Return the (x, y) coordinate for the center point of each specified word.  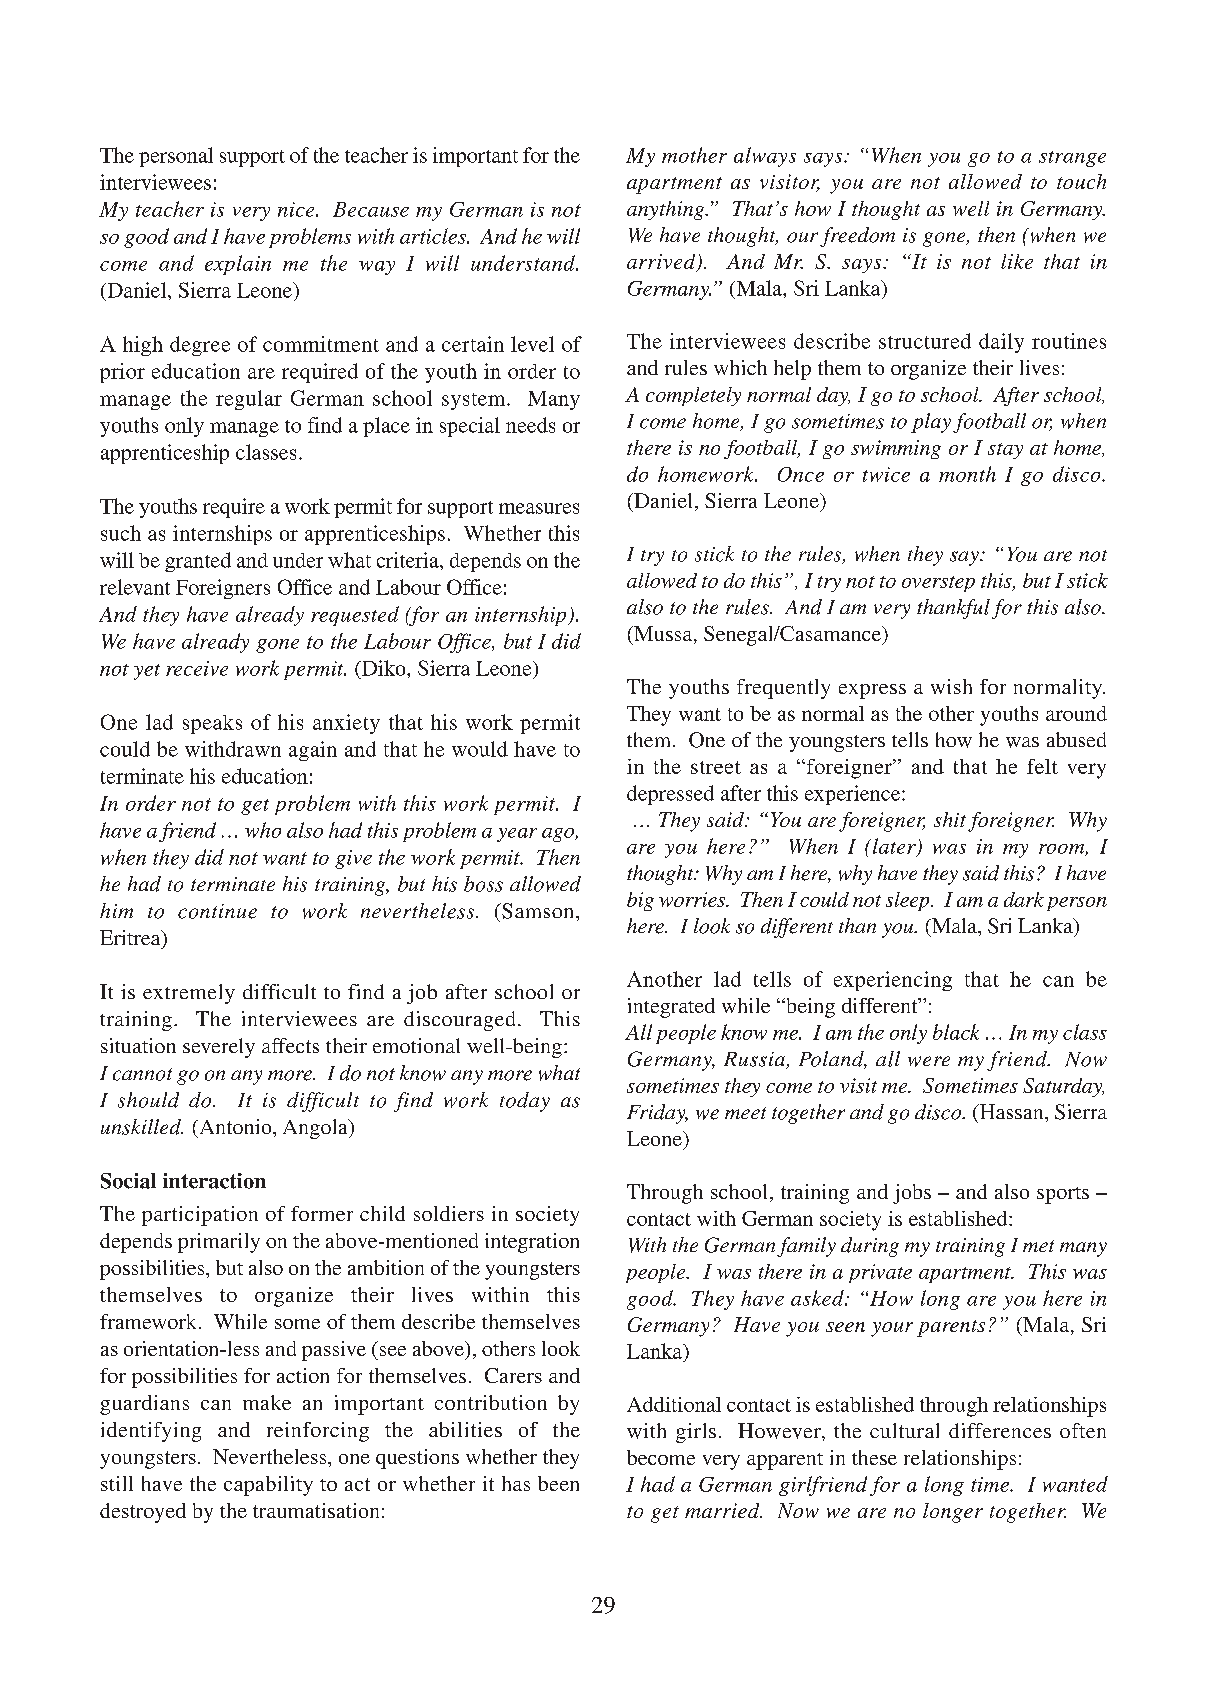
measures (539, 508)
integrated (671, 1008)
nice (297, 209)
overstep (938, 584)
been (558, 1483)
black (956, 1032)
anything (667, 210)
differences (1000, 1430)
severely (219, 1048)
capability (268, 1486)
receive (197, 668)
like (1017, 261)
